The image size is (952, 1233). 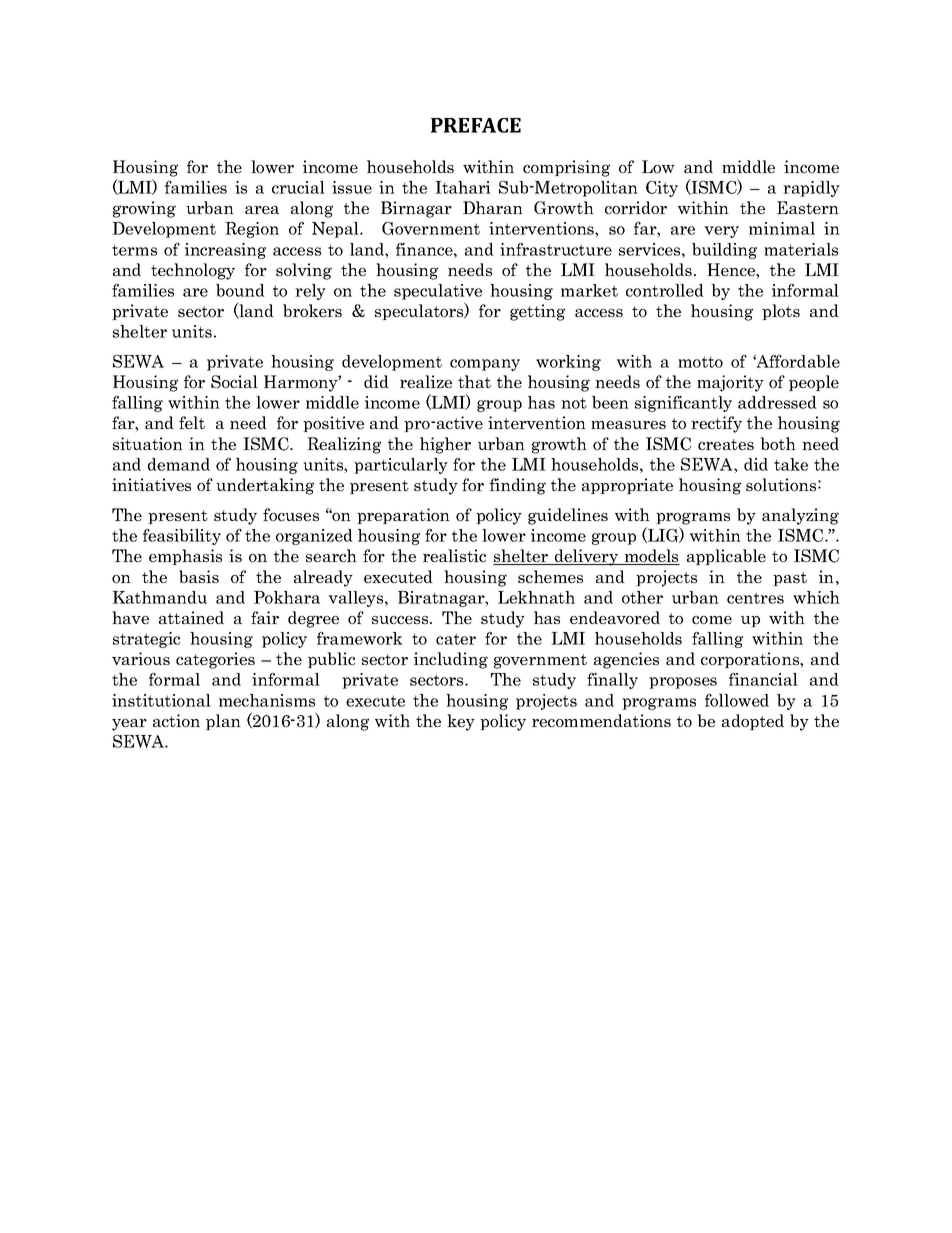 I want to click on City, so click(x=662, y=189).
